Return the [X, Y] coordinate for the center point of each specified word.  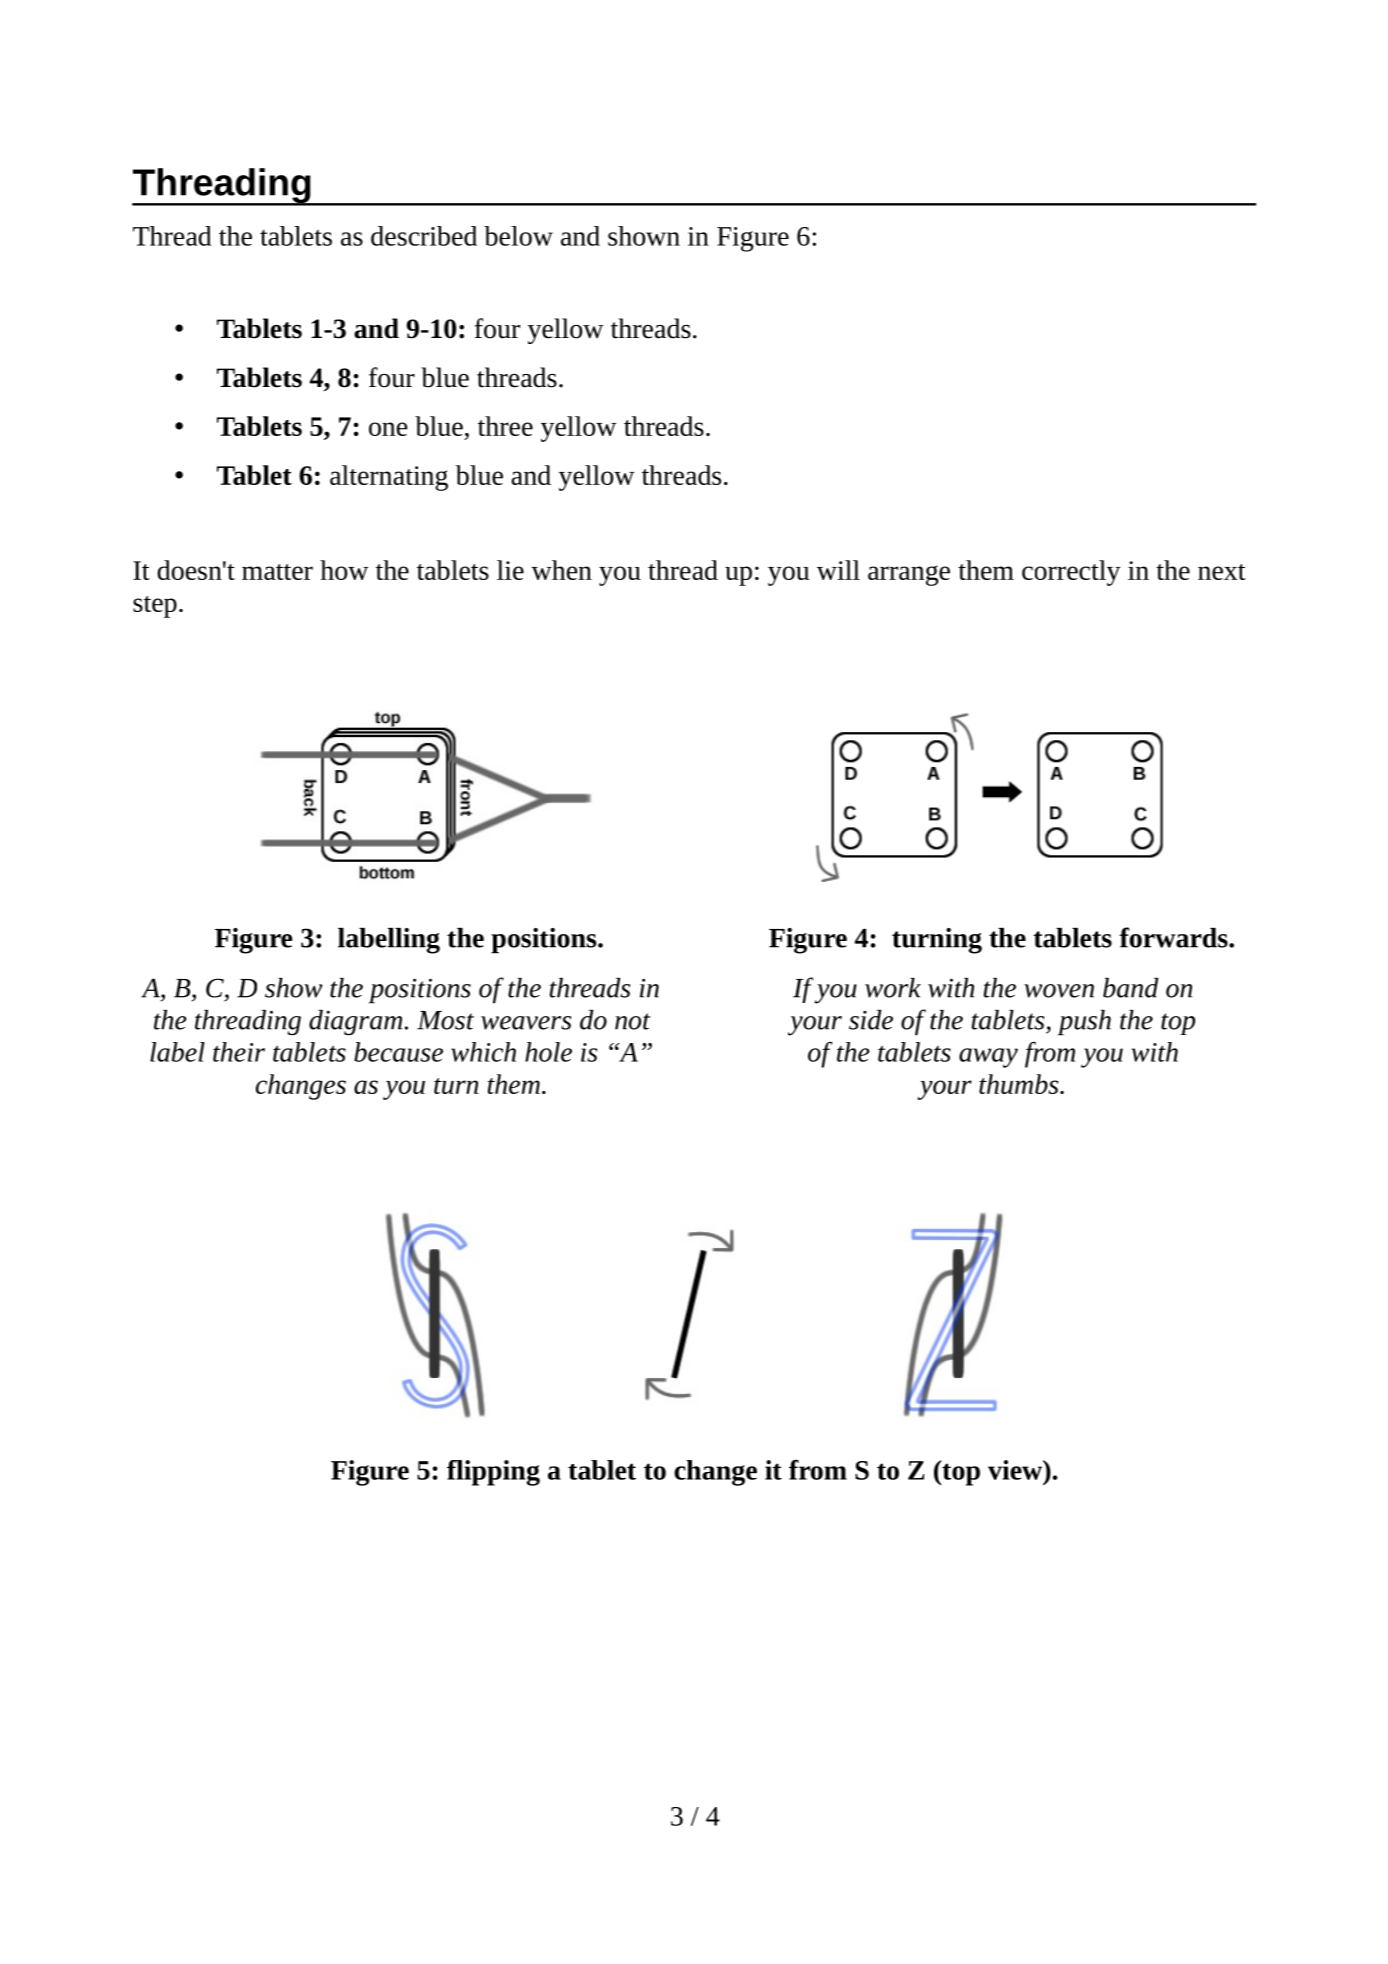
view [1016, 1470]
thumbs [1020, 1084]
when [561, 570]
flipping [493, 1473]
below [518, 236]
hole [548, 1052]
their [239, 1052]
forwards [1174, 937]
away [988, 1058]
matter [277, 572]
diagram [355, 1022]
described [424, 236]
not [632, 1021]
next [1222, 572]
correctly [1071, 573]
